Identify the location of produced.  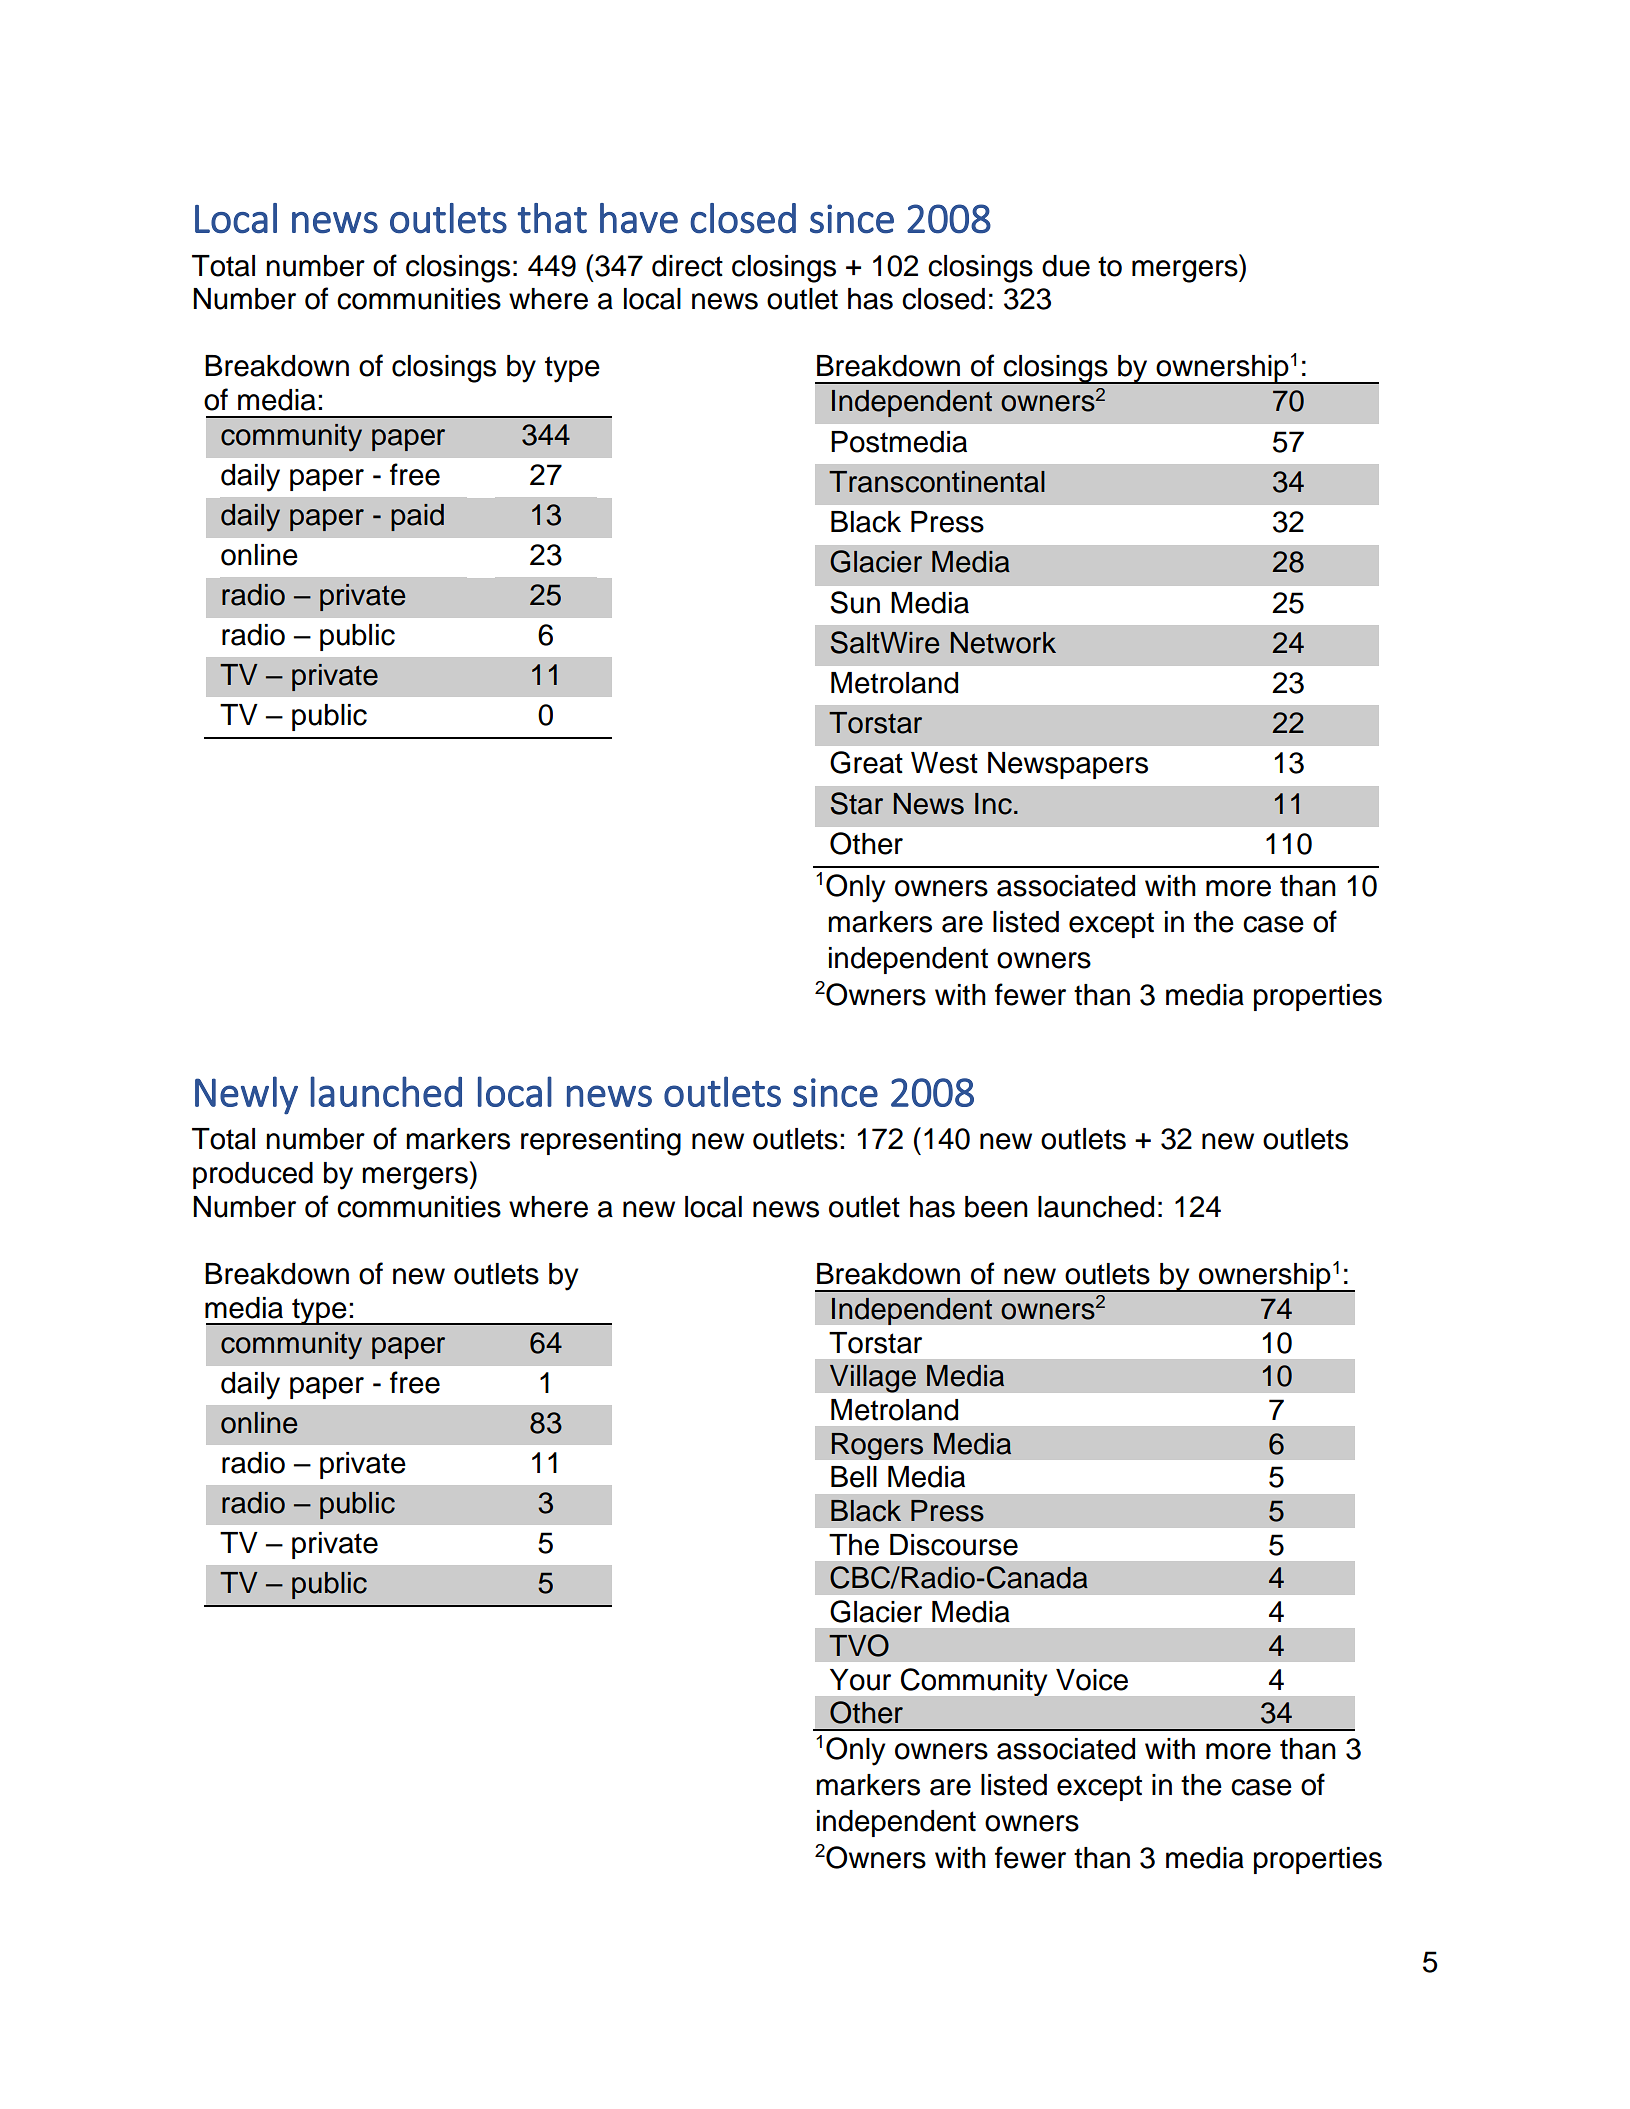
(253, 1175).
